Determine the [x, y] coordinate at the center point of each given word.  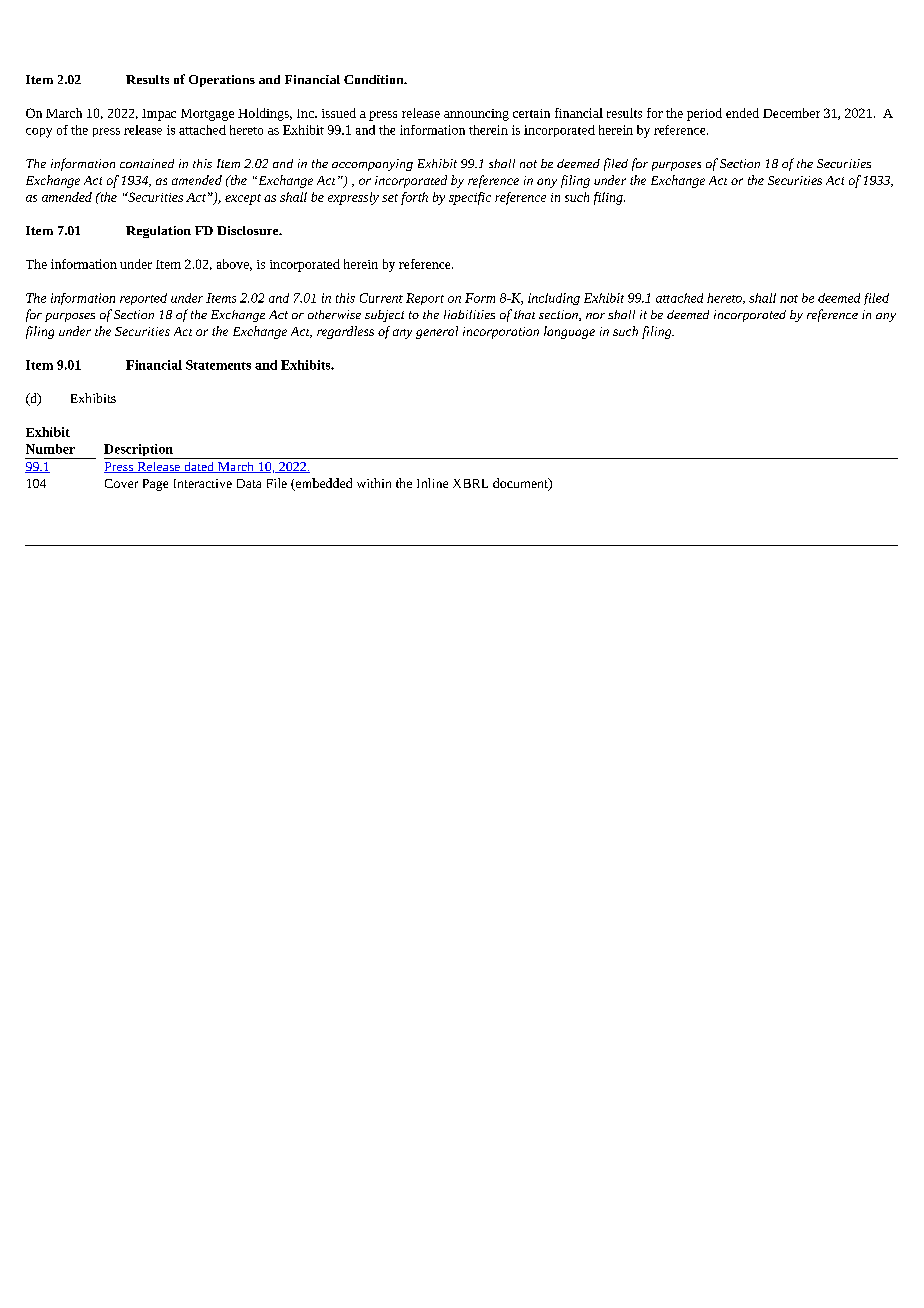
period [704, 114]
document [521, 484]
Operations [222, 81]
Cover [121, 483]
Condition [375, 79]
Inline [432, 483]
